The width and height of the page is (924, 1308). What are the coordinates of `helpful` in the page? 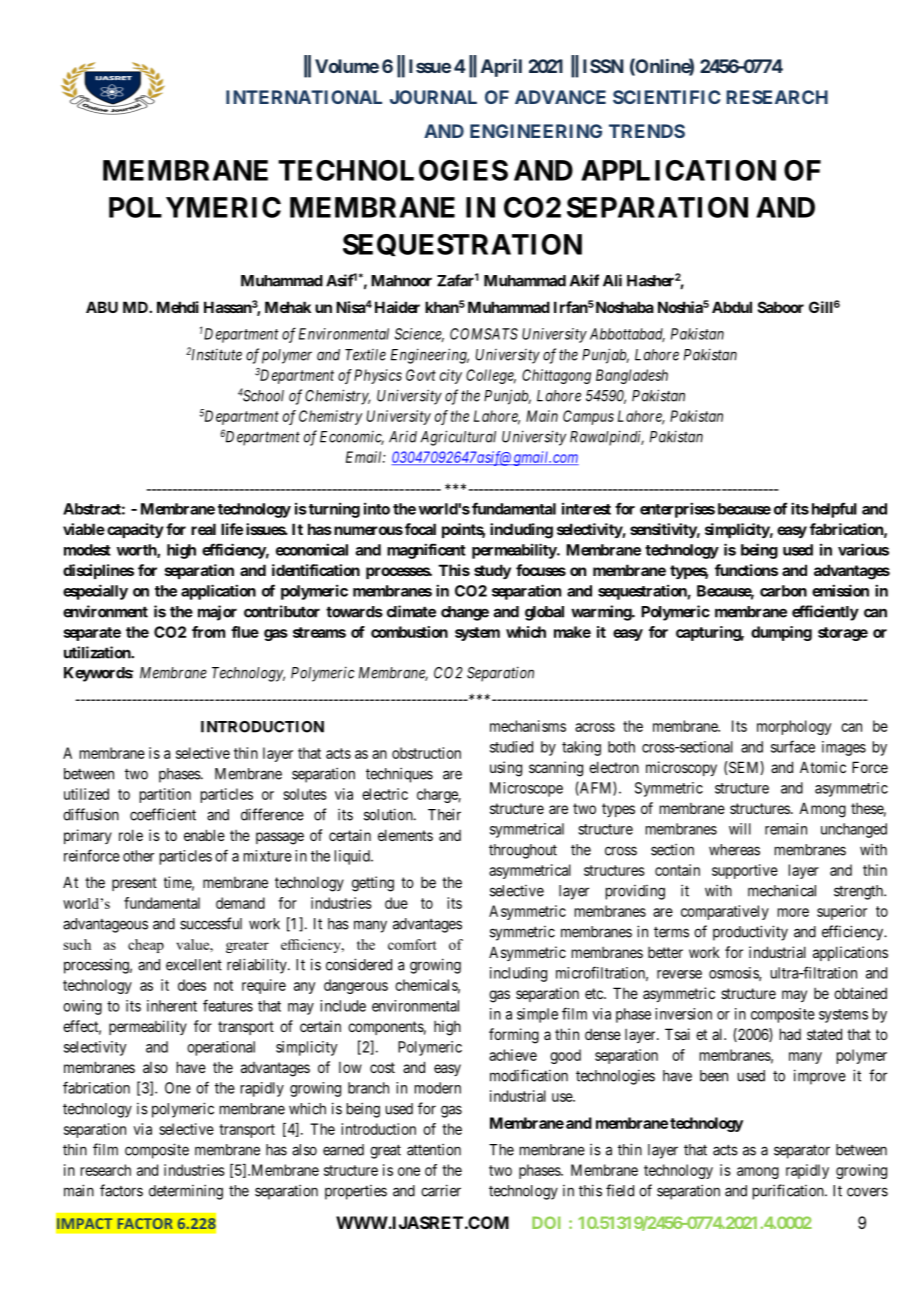 It's located at (834, 510).
